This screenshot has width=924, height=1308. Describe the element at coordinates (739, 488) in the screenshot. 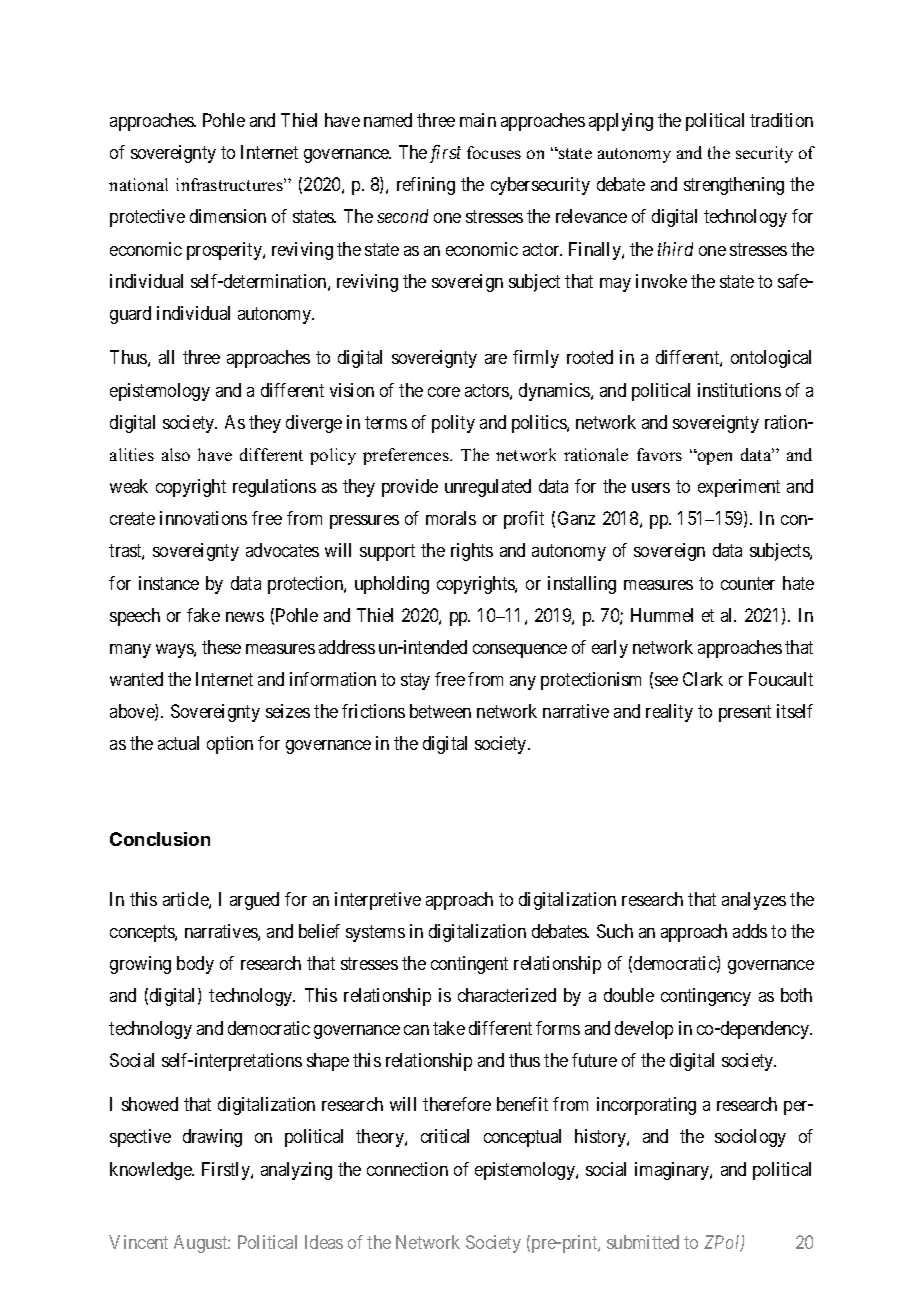

I see `experiment` at that location.
